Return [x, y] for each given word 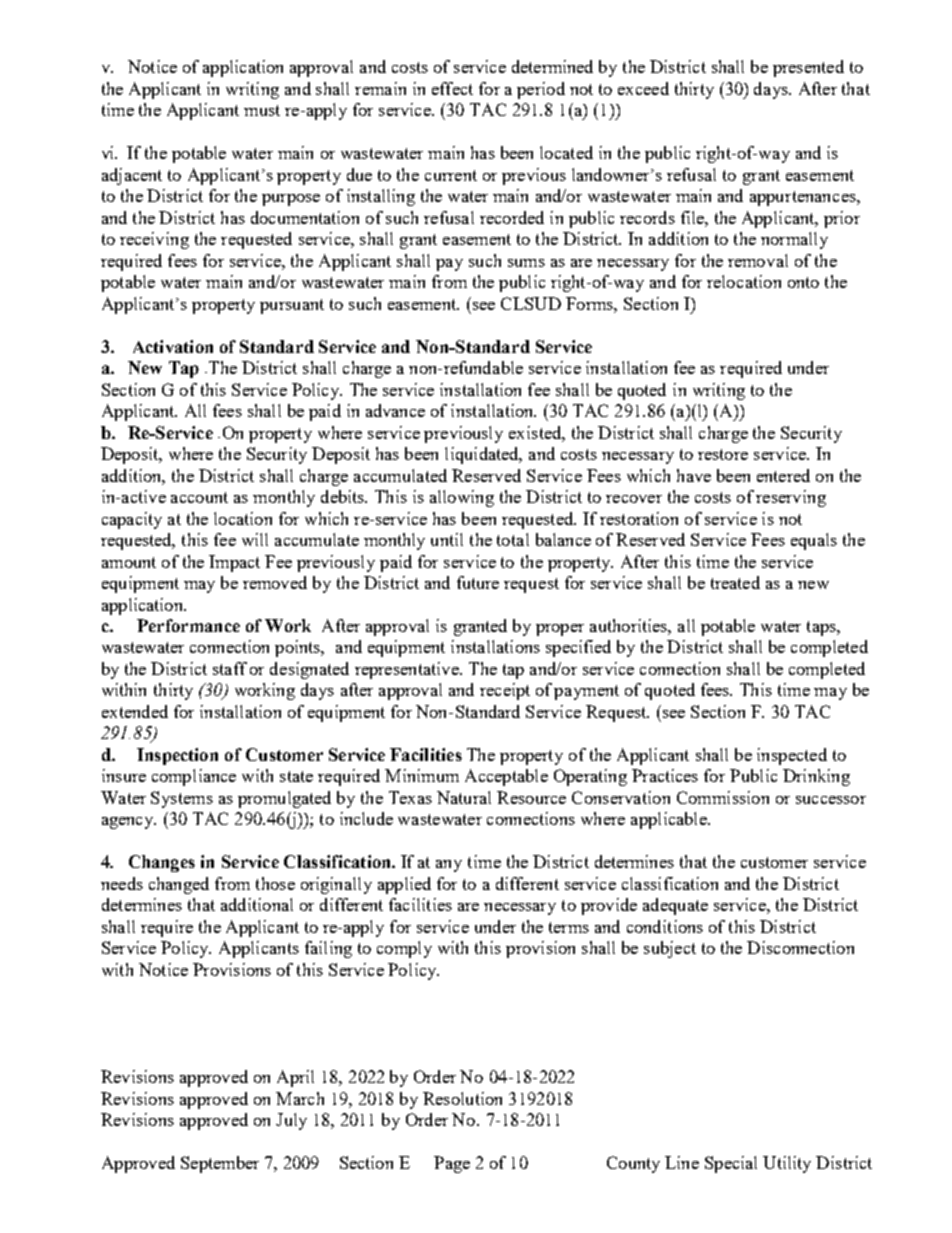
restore [723, 454]
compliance [194, 777]
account [199, 497]
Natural [464, 797]
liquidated [483, 455]
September [220, 1164]
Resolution [462, 1098]
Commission [723, 797]
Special [731, 1164]
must [262, 110]
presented [808, 68]
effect [452, 88]
